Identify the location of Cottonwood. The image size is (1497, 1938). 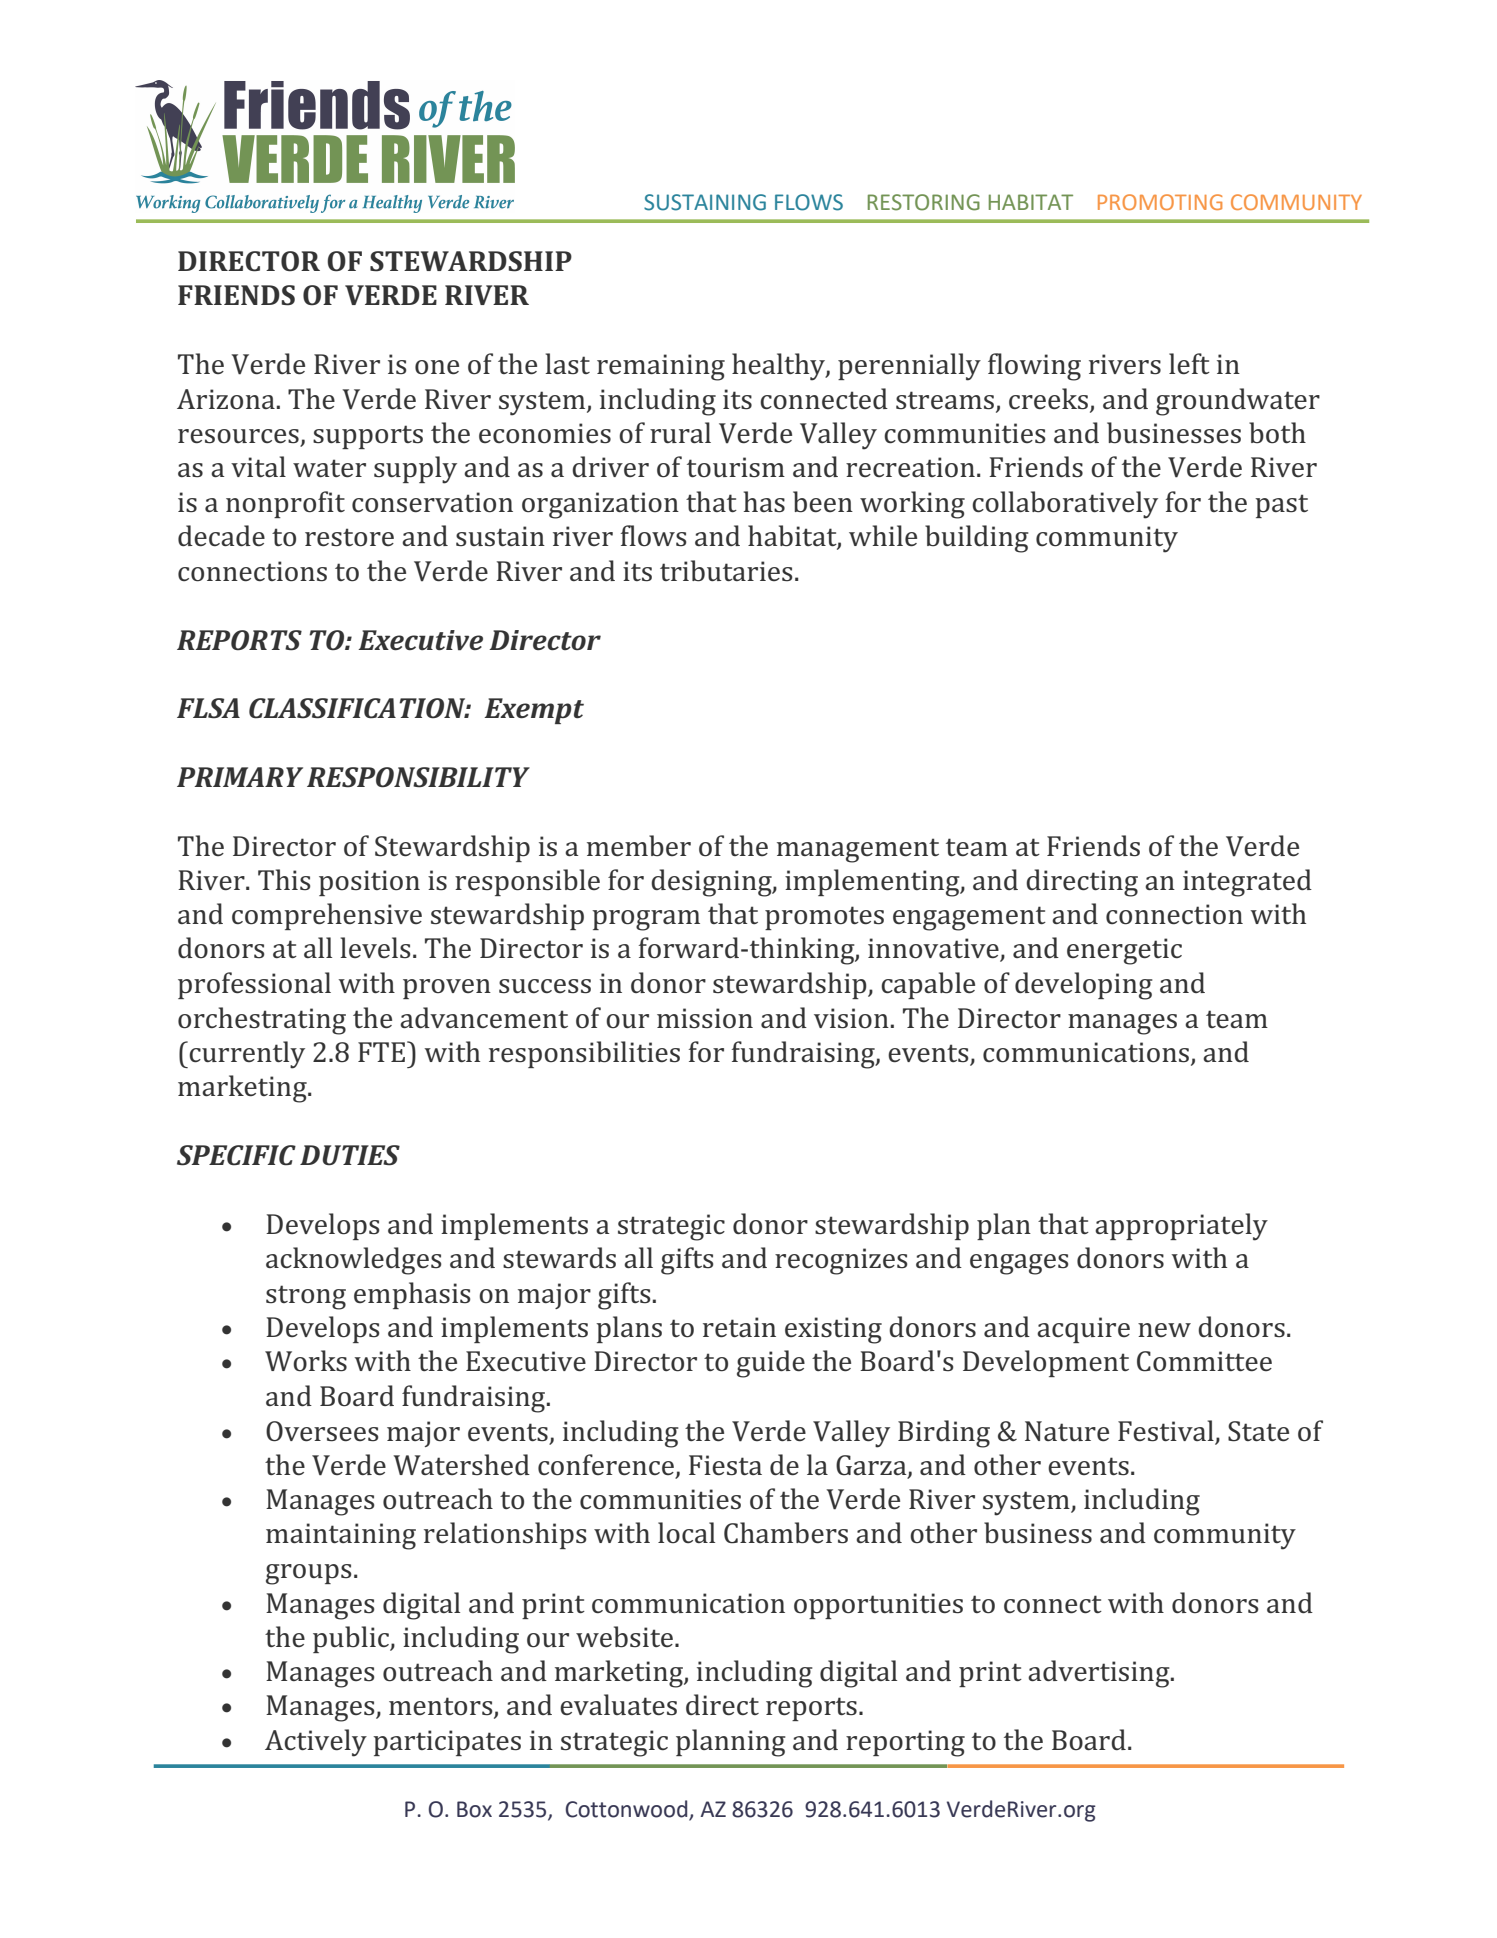
(627, 1810).
